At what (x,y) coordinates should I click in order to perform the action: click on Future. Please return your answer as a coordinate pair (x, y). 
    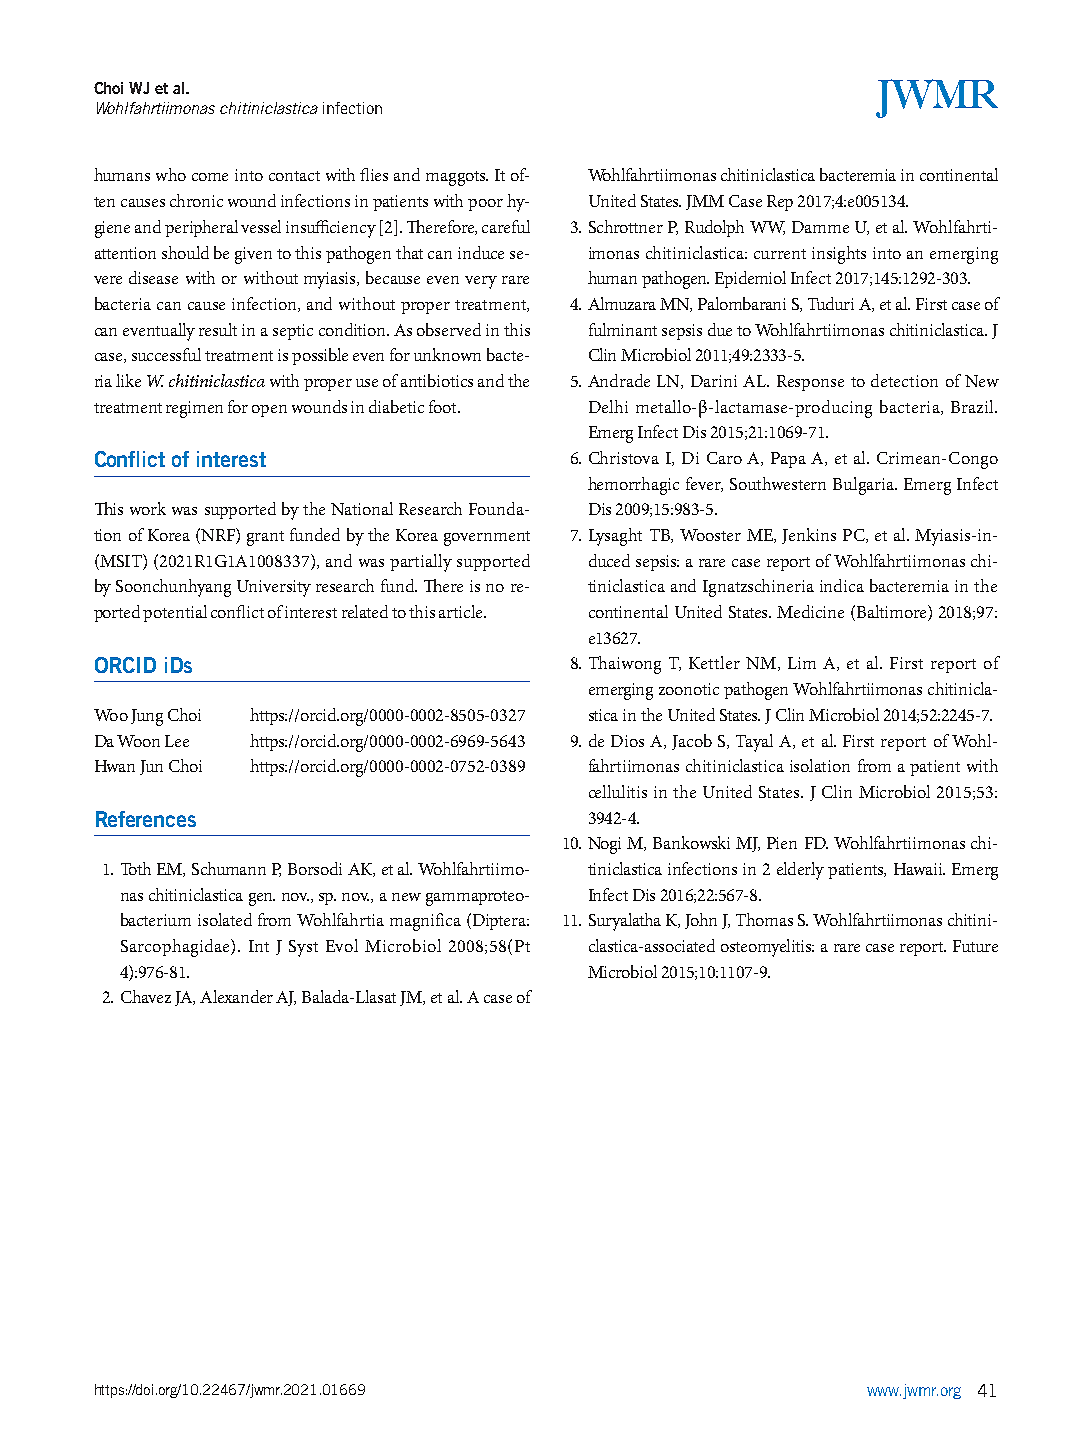
    Looking at the image, I should click on (975, 946).
